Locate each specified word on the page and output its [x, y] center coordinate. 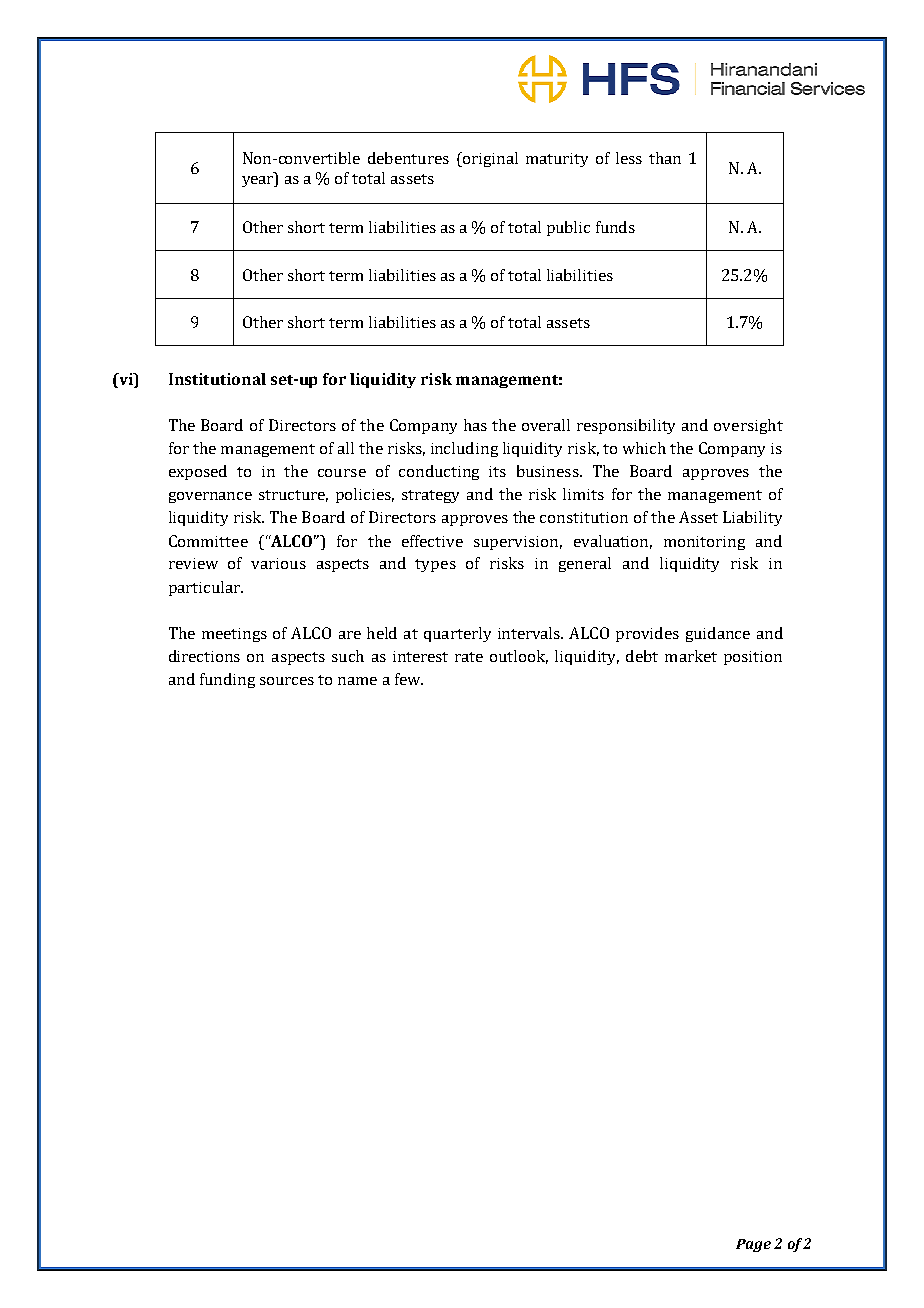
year [259, 181]
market [691, 656]
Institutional [217, 379]
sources [287, 681]
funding [227, 680]
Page [753, 1245]
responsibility [626, 426]
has [475, 425]
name [357, 681]
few [409, 679]
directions [204, 656]
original [489, 159]
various [278, 563]
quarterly [457, 634]
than [665, 158]
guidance [718, 634]
